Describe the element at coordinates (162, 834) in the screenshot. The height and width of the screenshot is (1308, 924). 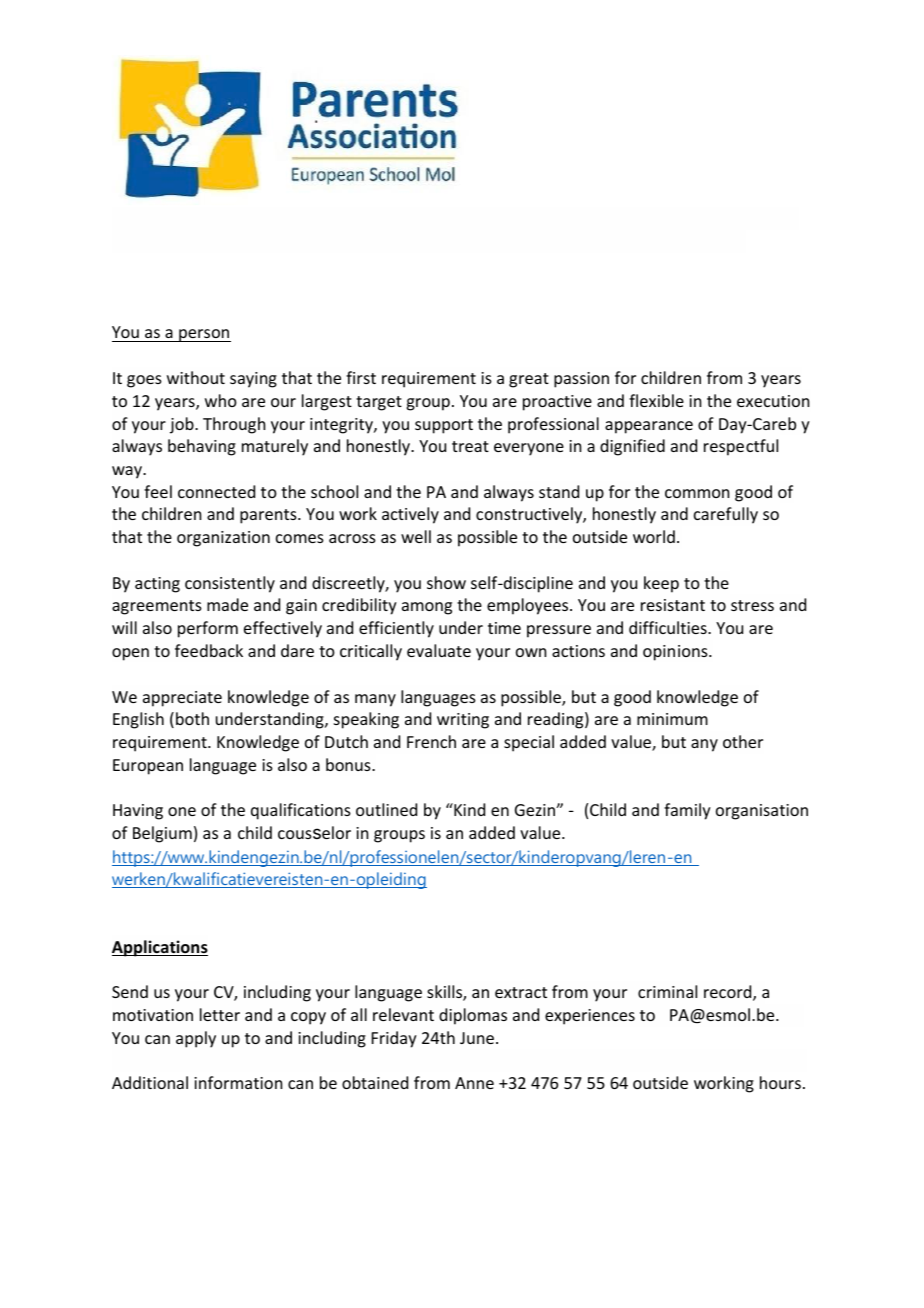
I see `Belgium` at that location.
